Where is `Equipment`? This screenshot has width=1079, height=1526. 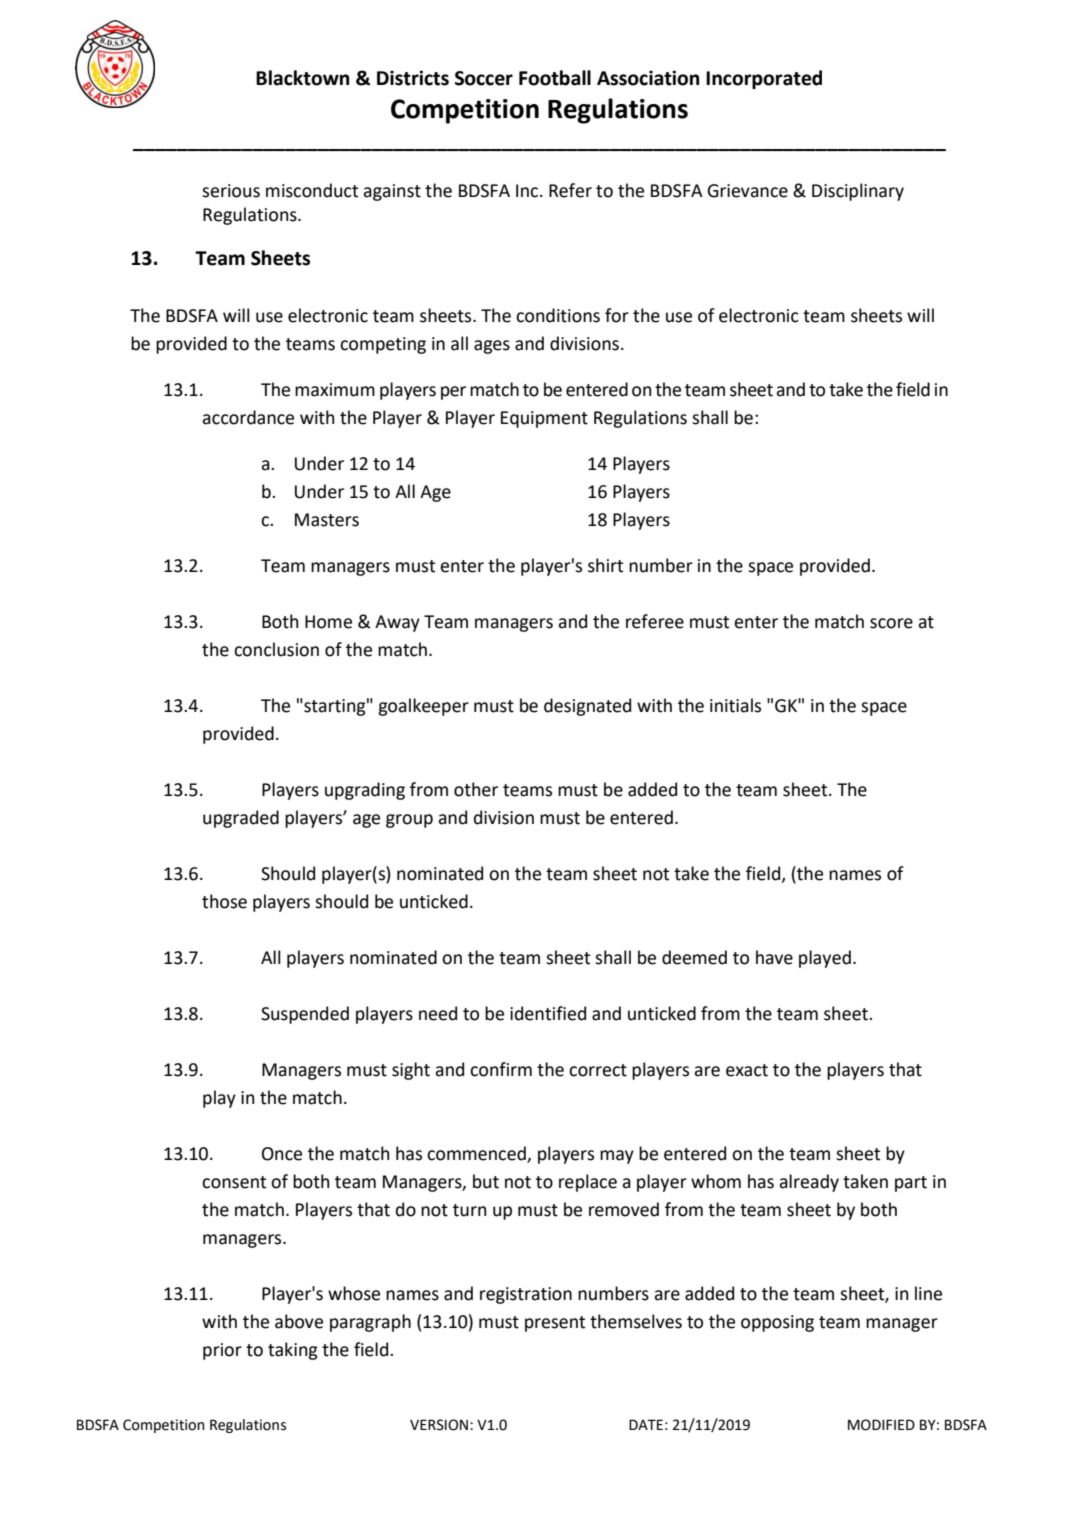
Equipment is located at coordinates (544, 419).
